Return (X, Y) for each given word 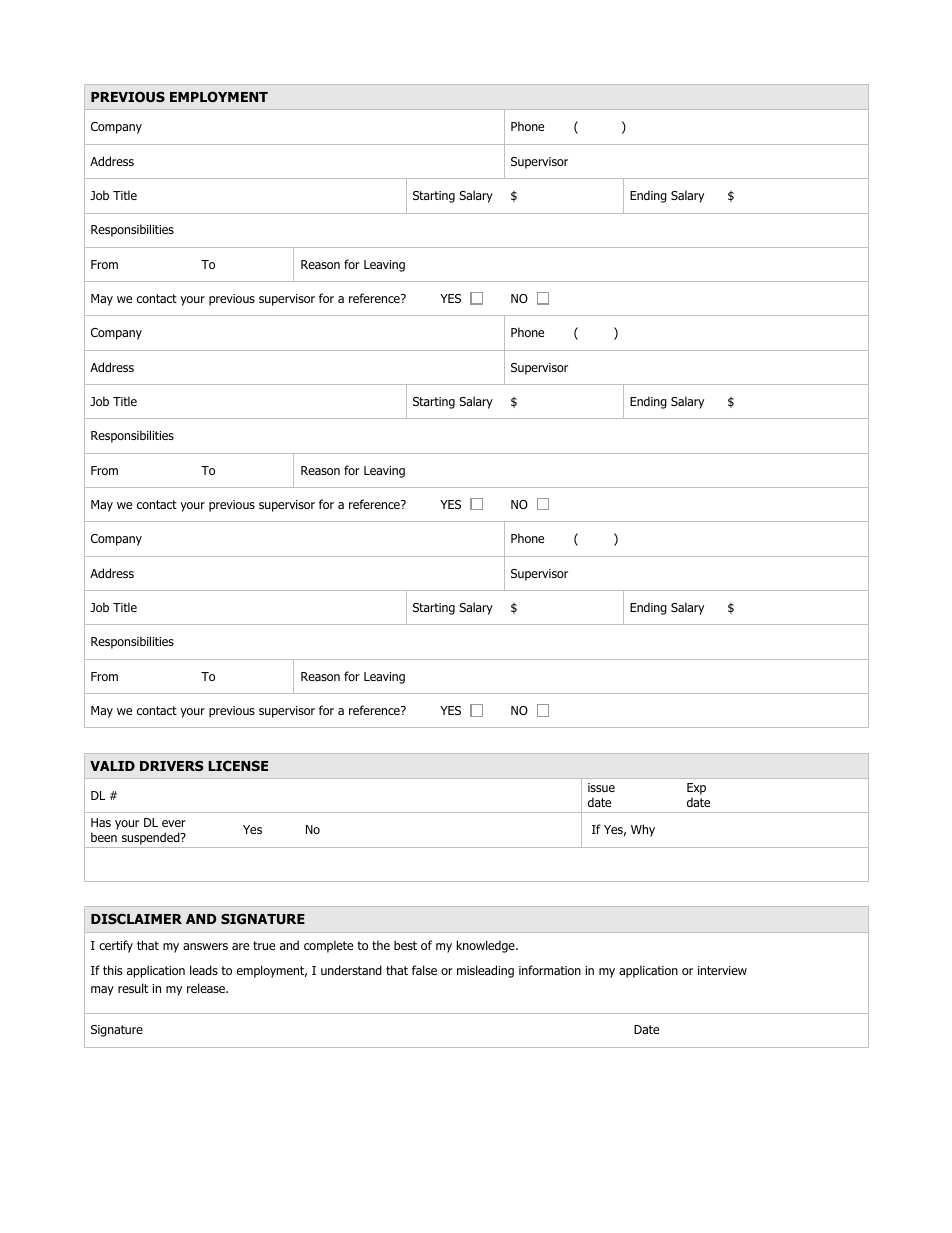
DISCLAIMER (136, 918)
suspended (152, 838)
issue (601, 787)
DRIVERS (171, 766)
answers (205, 946)
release (207, 988)
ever (174, 823)
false (424, 970)
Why (643, 830)
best (405, 945)
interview (722, 970)
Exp (696, 790)
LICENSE (238, 765)
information (550, 970)
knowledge (487, 946)
